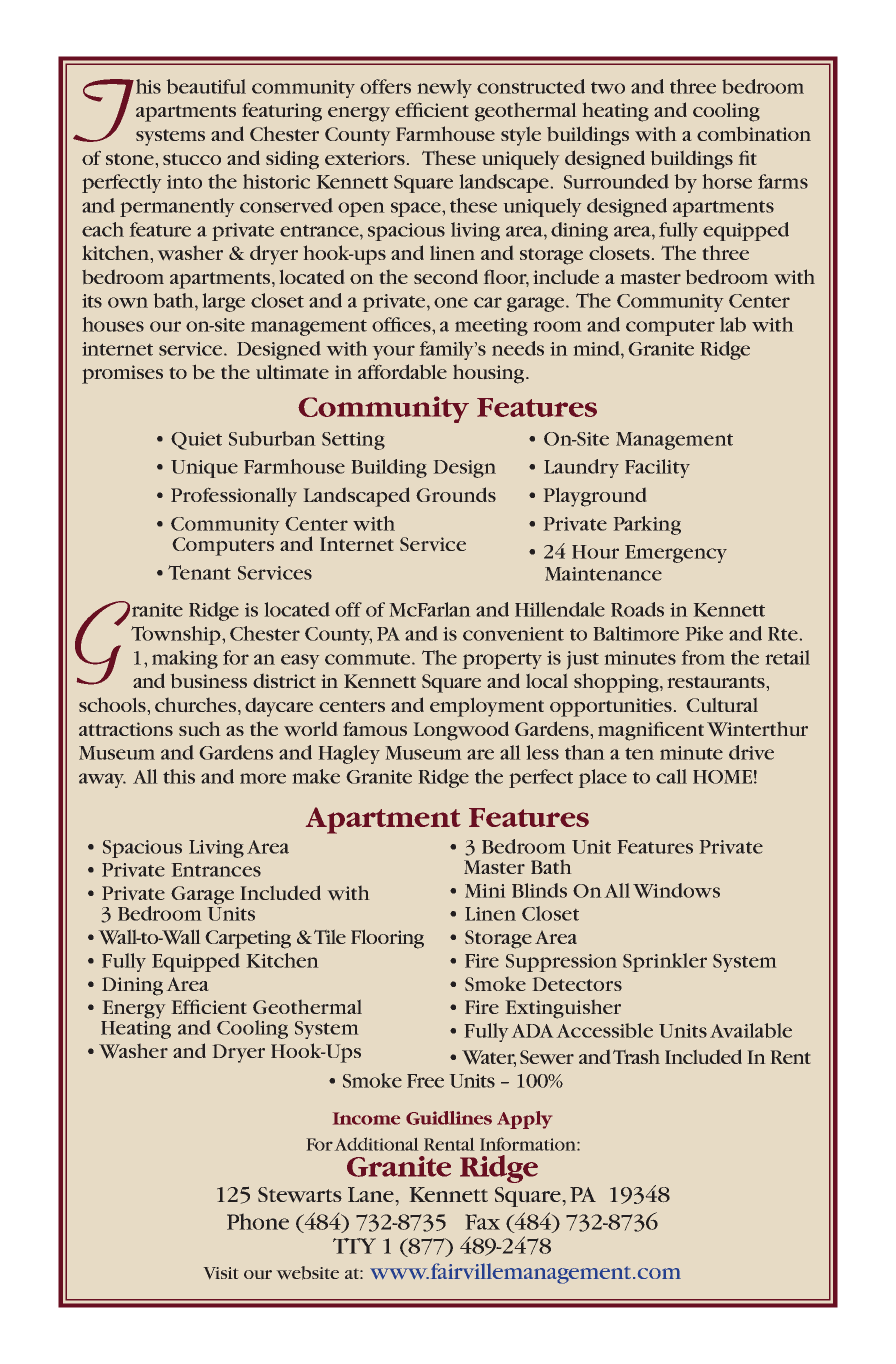 This image has width=896, height=1364. Describe the element at coordinates (754, 134) in the image. I see `combination` at that location.
